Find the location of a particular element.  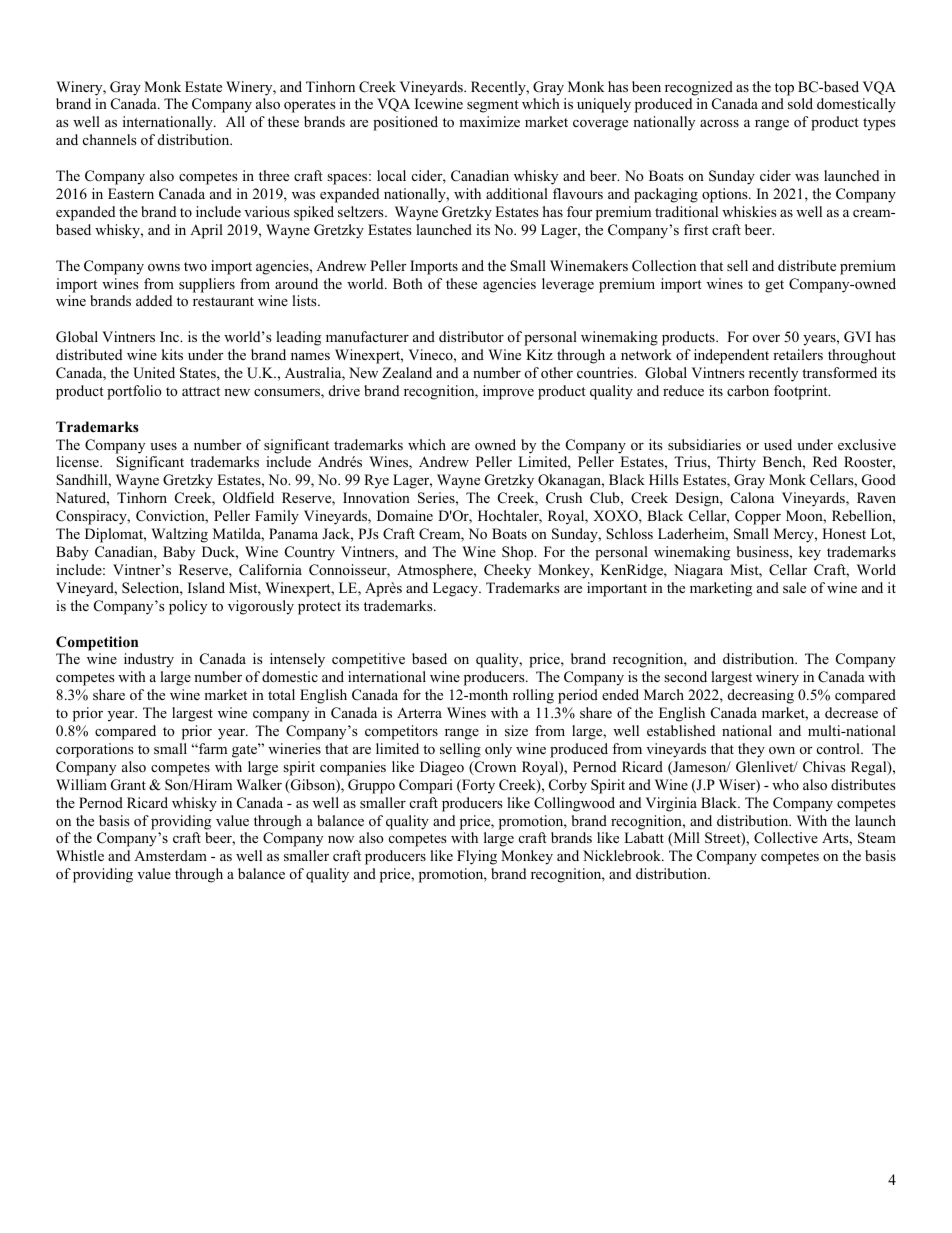

Flying is located at coordinates (477, 857).
